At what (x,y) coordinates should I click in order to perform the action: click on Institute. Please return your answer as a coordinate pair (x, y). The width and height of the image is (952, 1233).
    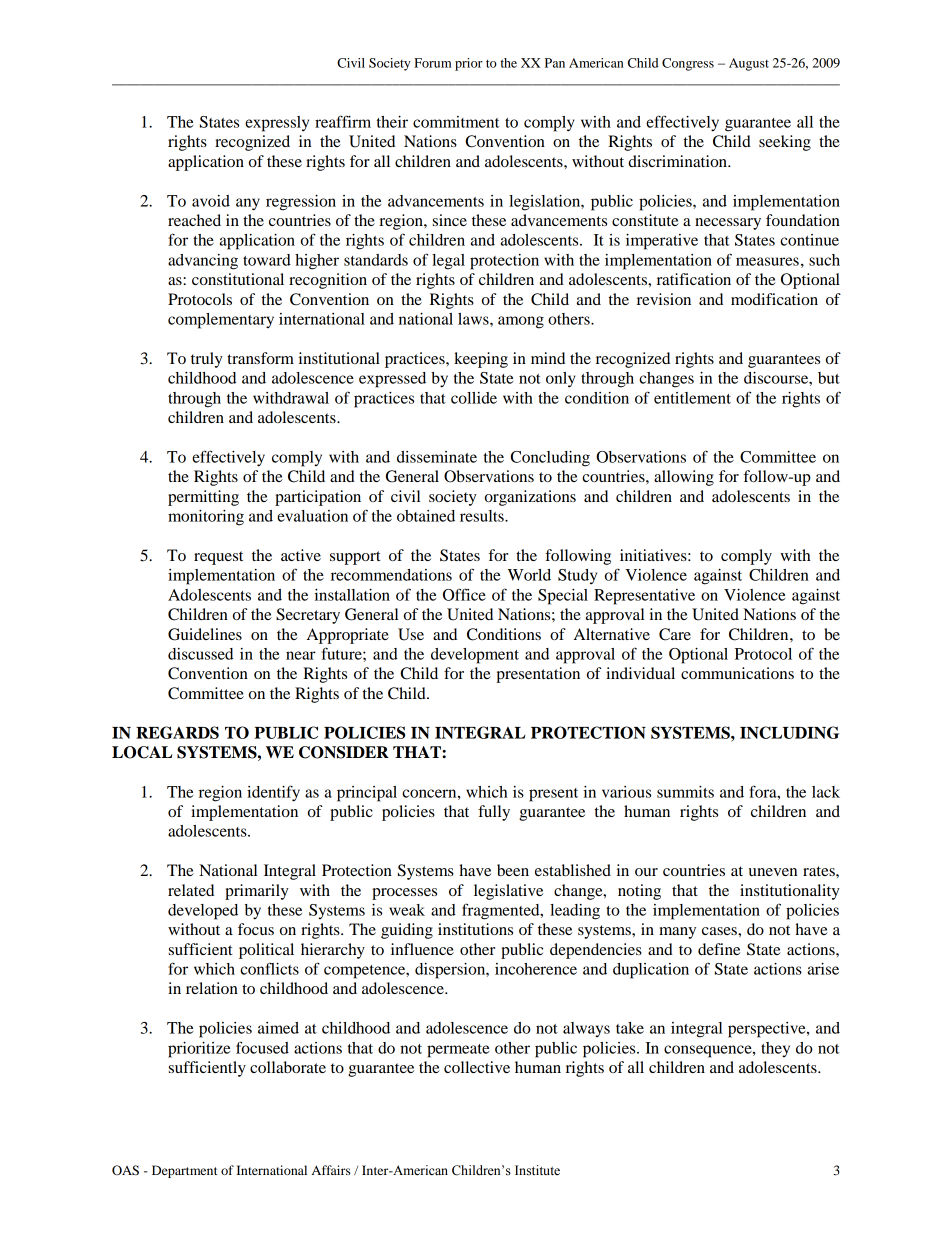
    Looking at the image, I should click on (537, 1170).
